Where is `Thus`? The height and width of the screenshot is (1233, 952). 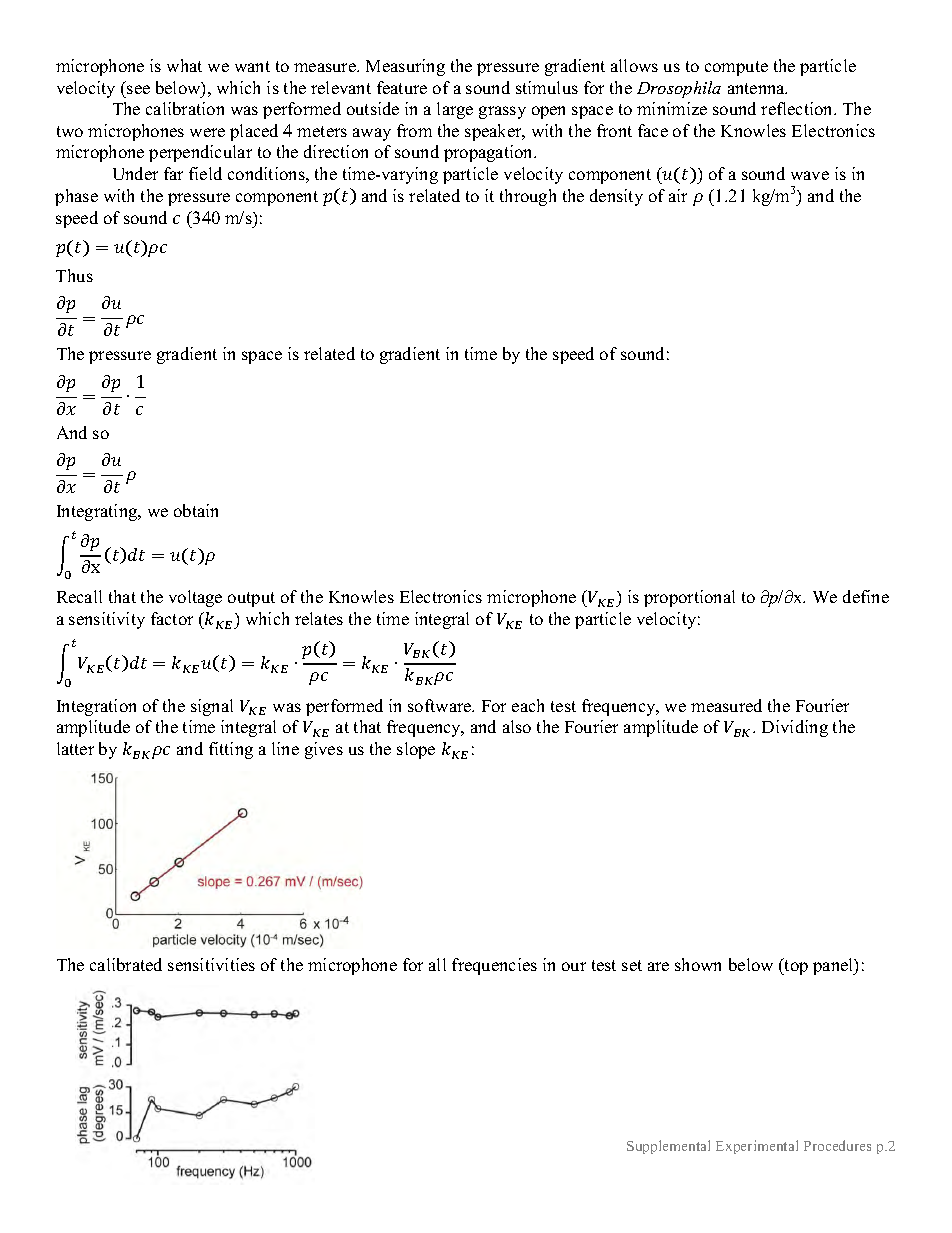
Thus is located at coordinates (74, 275).
